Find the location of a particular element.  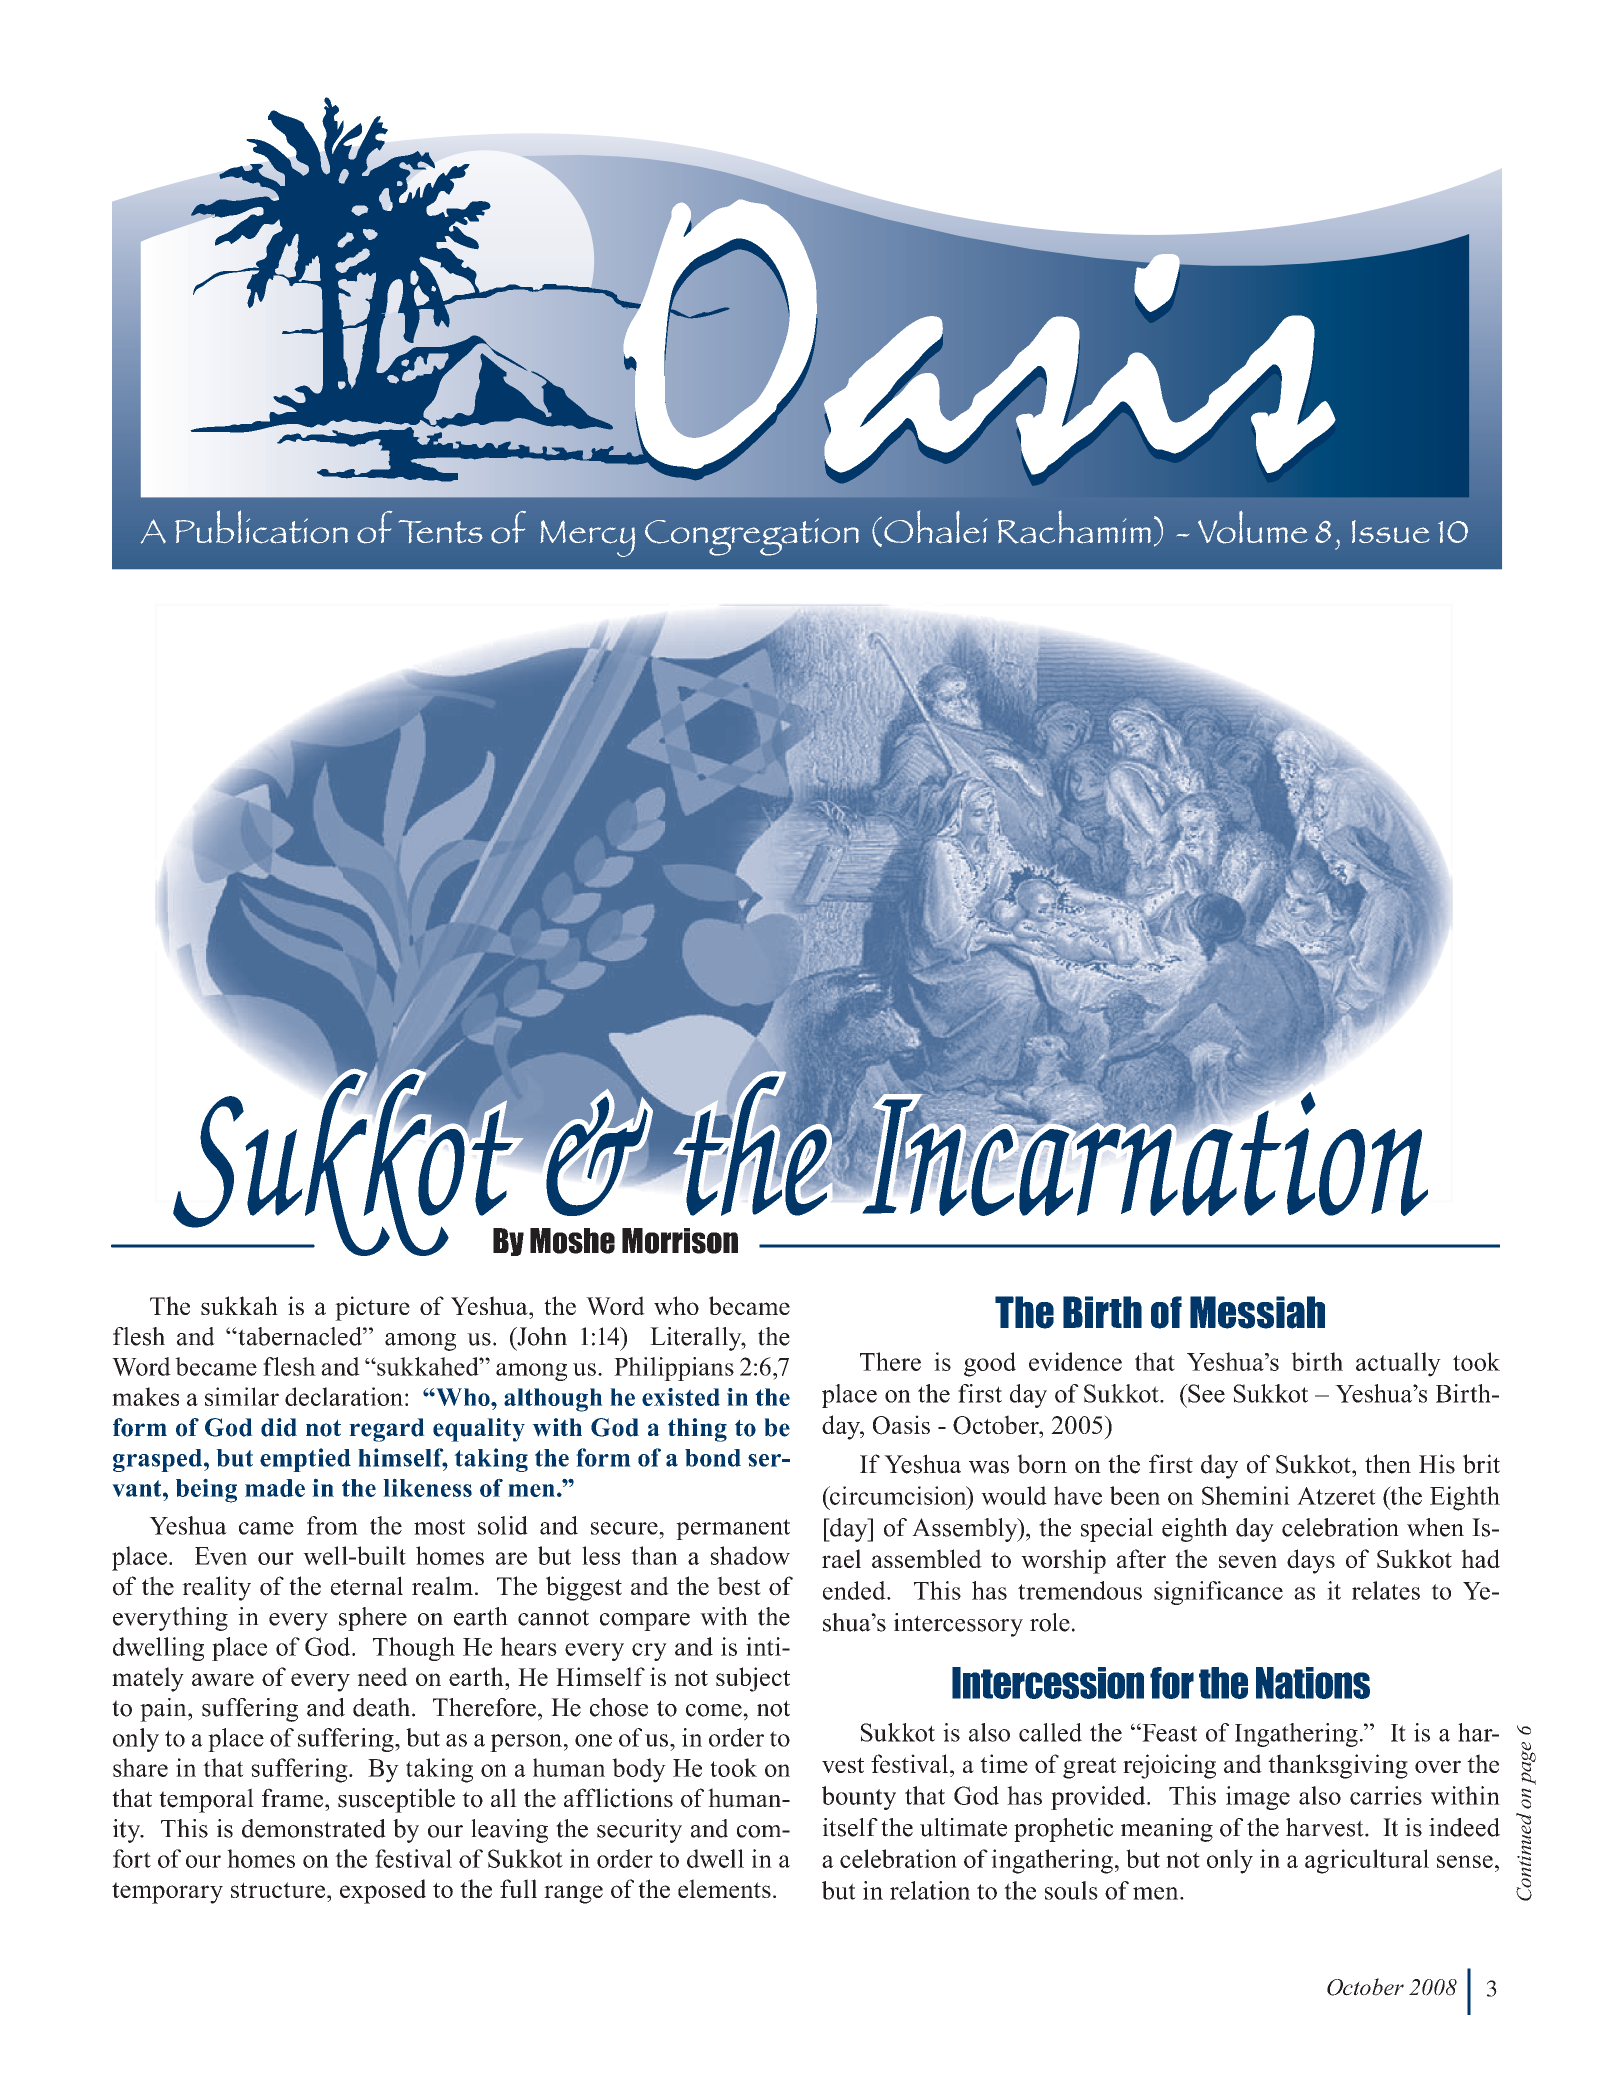

Issue is located at coordinates (1391, 531).
